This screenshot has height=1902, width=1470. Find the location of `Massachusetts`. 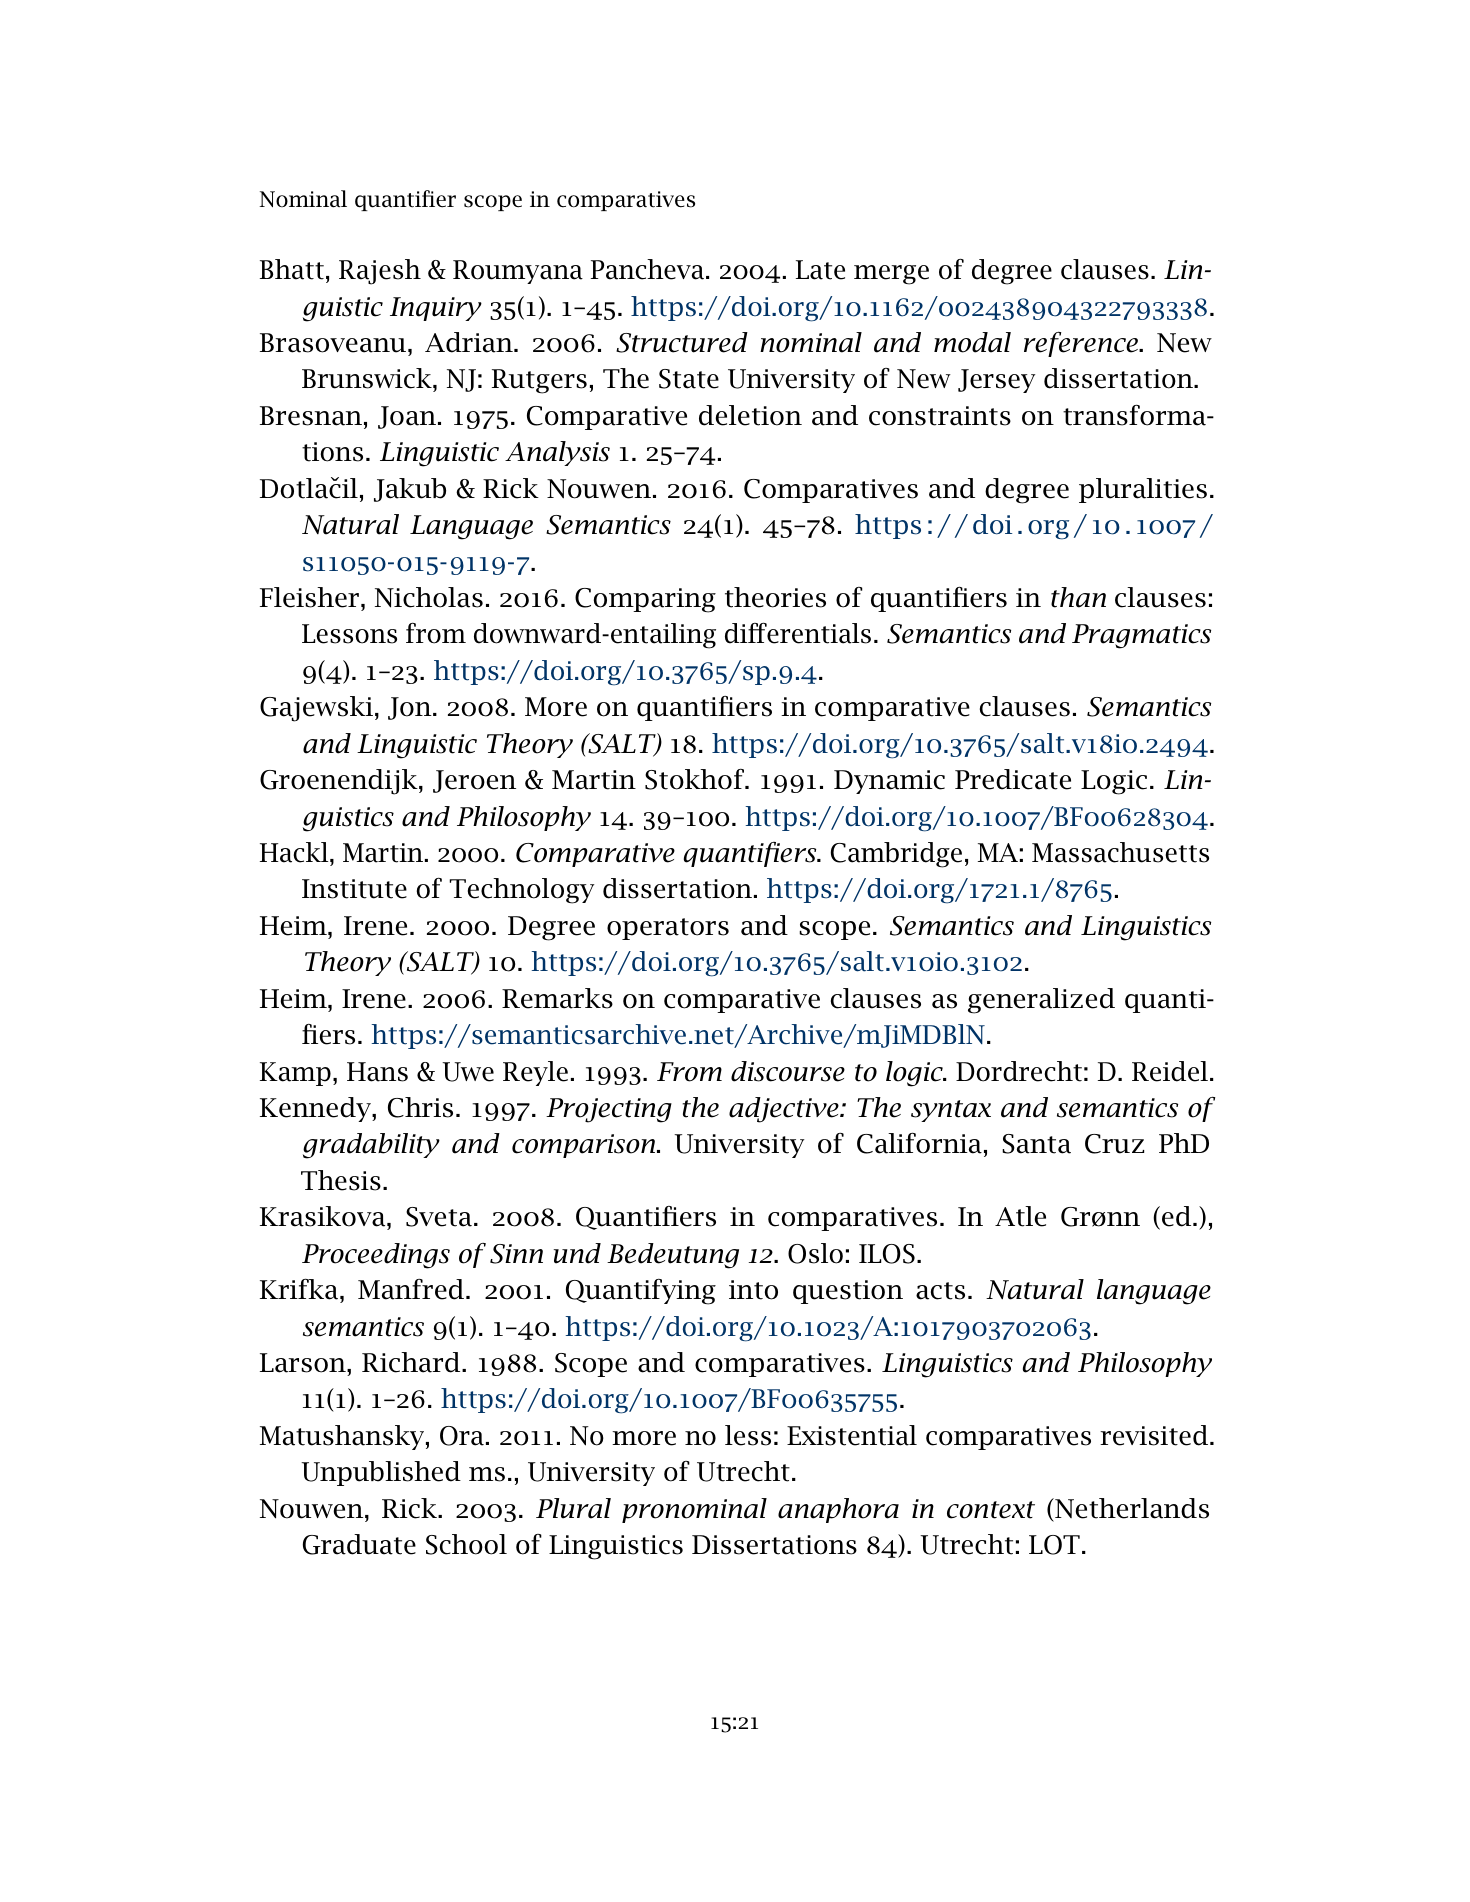

Massachusetts is located at coordinates (1120, 852).
